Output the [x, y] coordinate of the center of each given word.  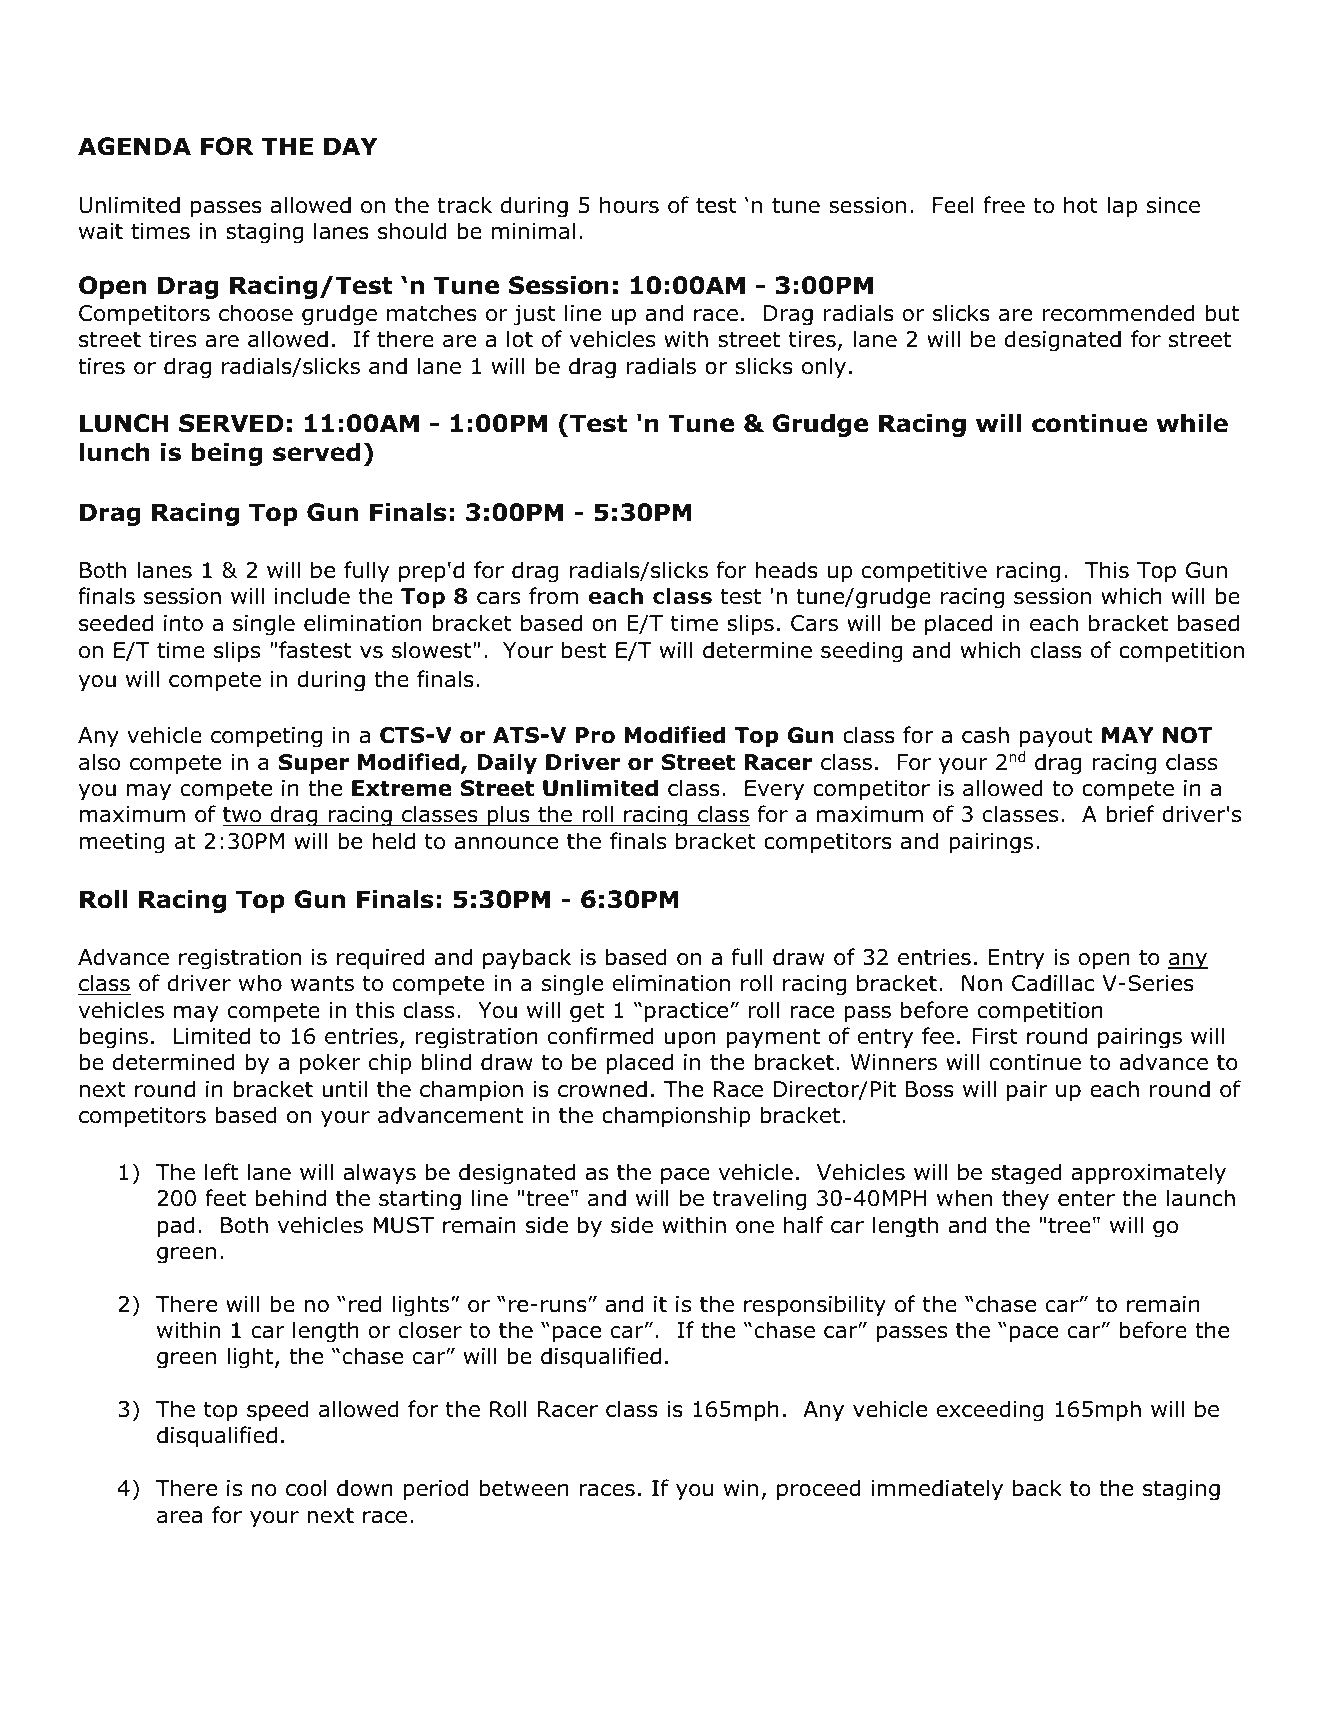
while [1192, 423]
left [221, 1172]
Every [774, 790]
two [243, 816]
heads [787, 570]
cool [306, 1488]
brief [1130, 814]
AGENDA [134, 146]
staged [1026, 1174]
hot [1081, 205]
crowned [602, 1089]
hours [629, 205]
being [227, 454]
